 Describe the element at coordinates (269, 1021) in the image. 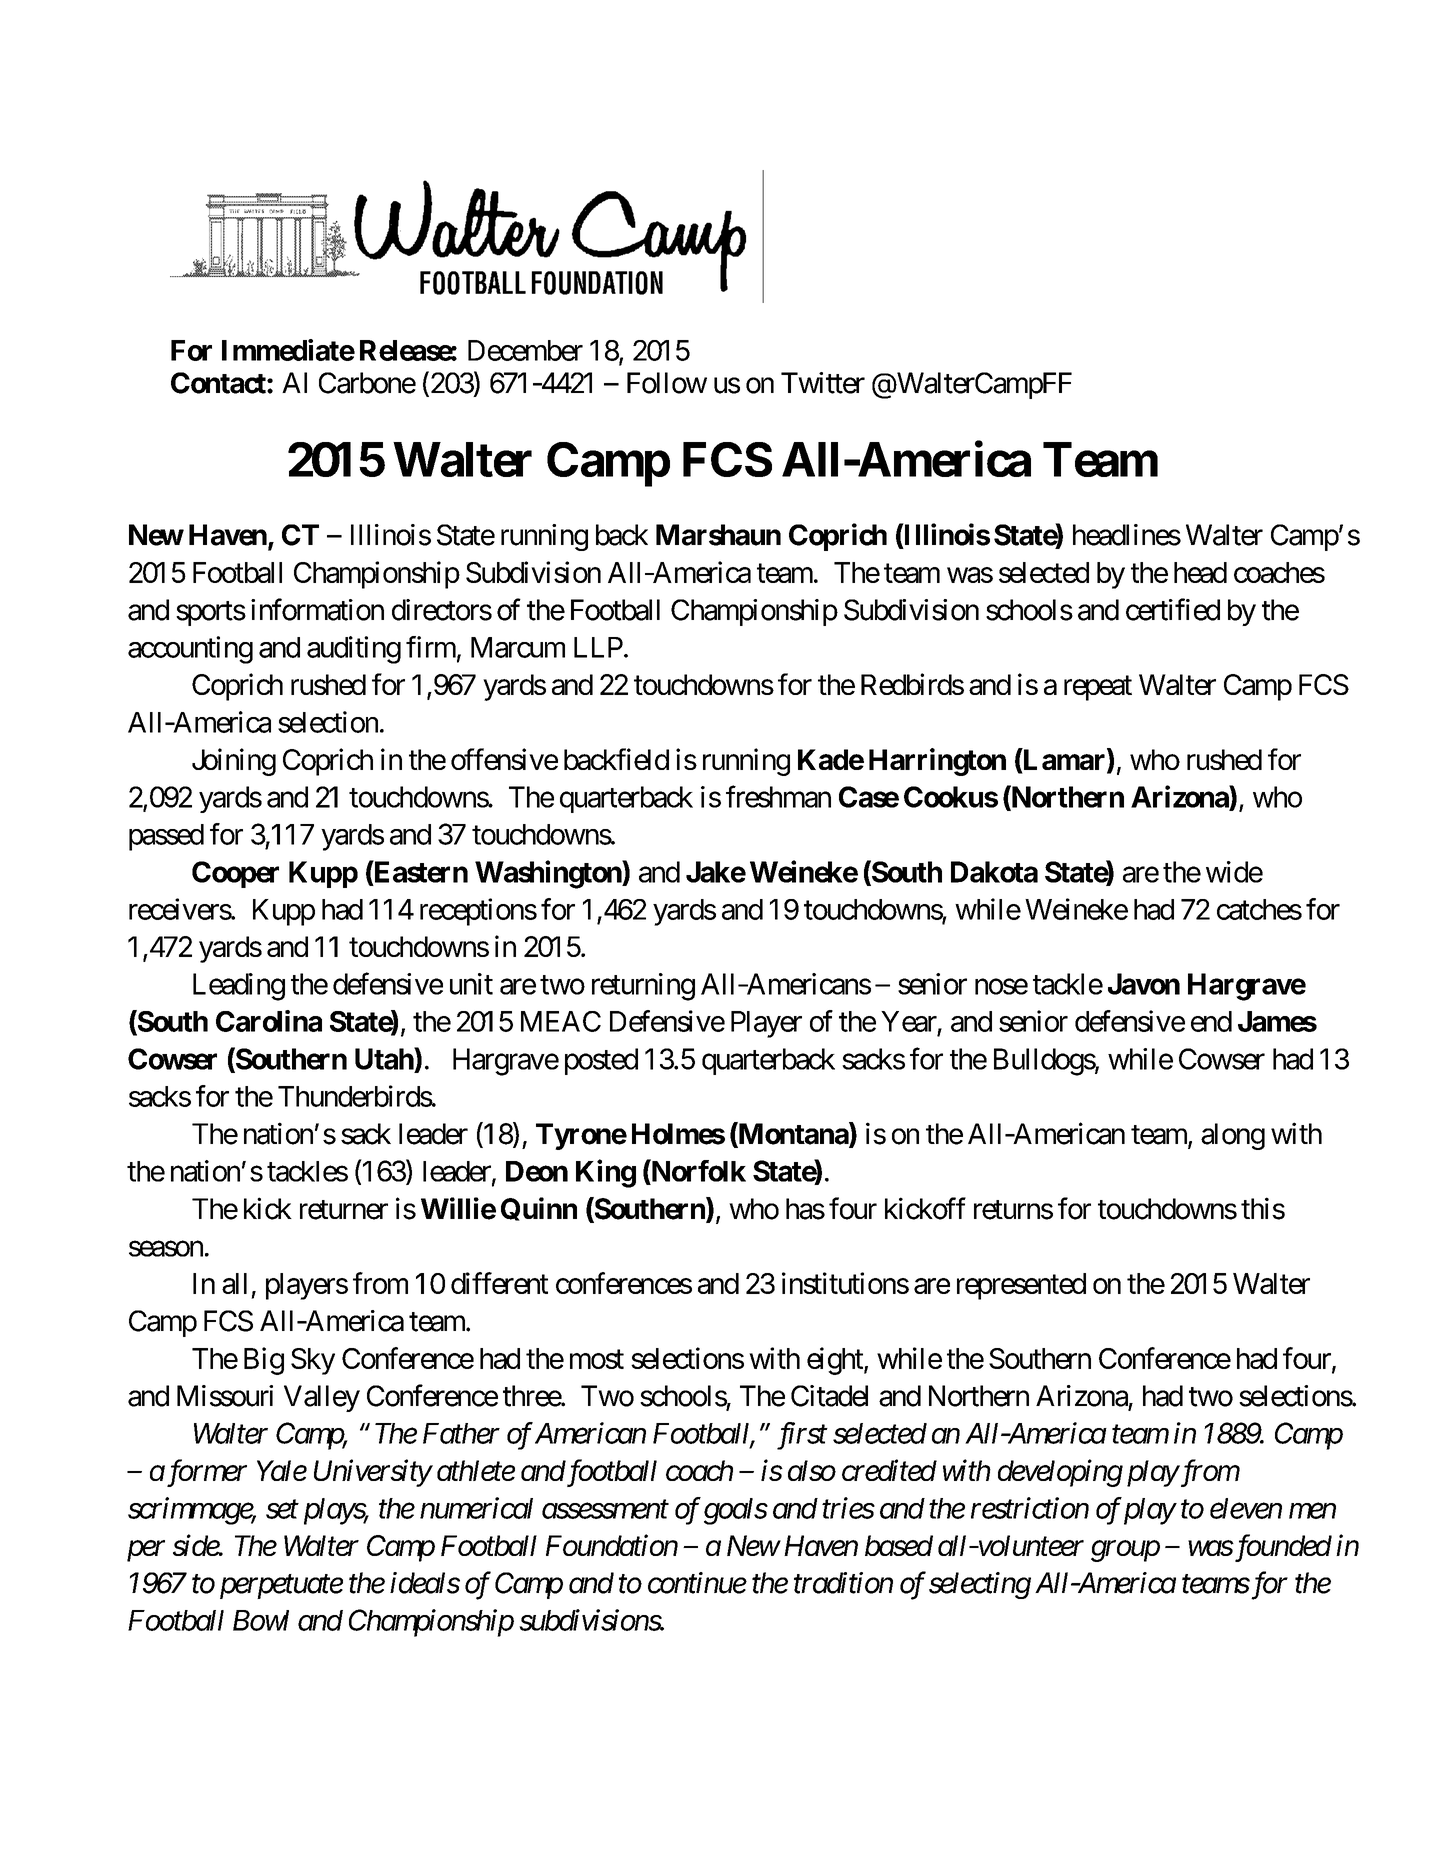

I see `Carolina` at that location.
